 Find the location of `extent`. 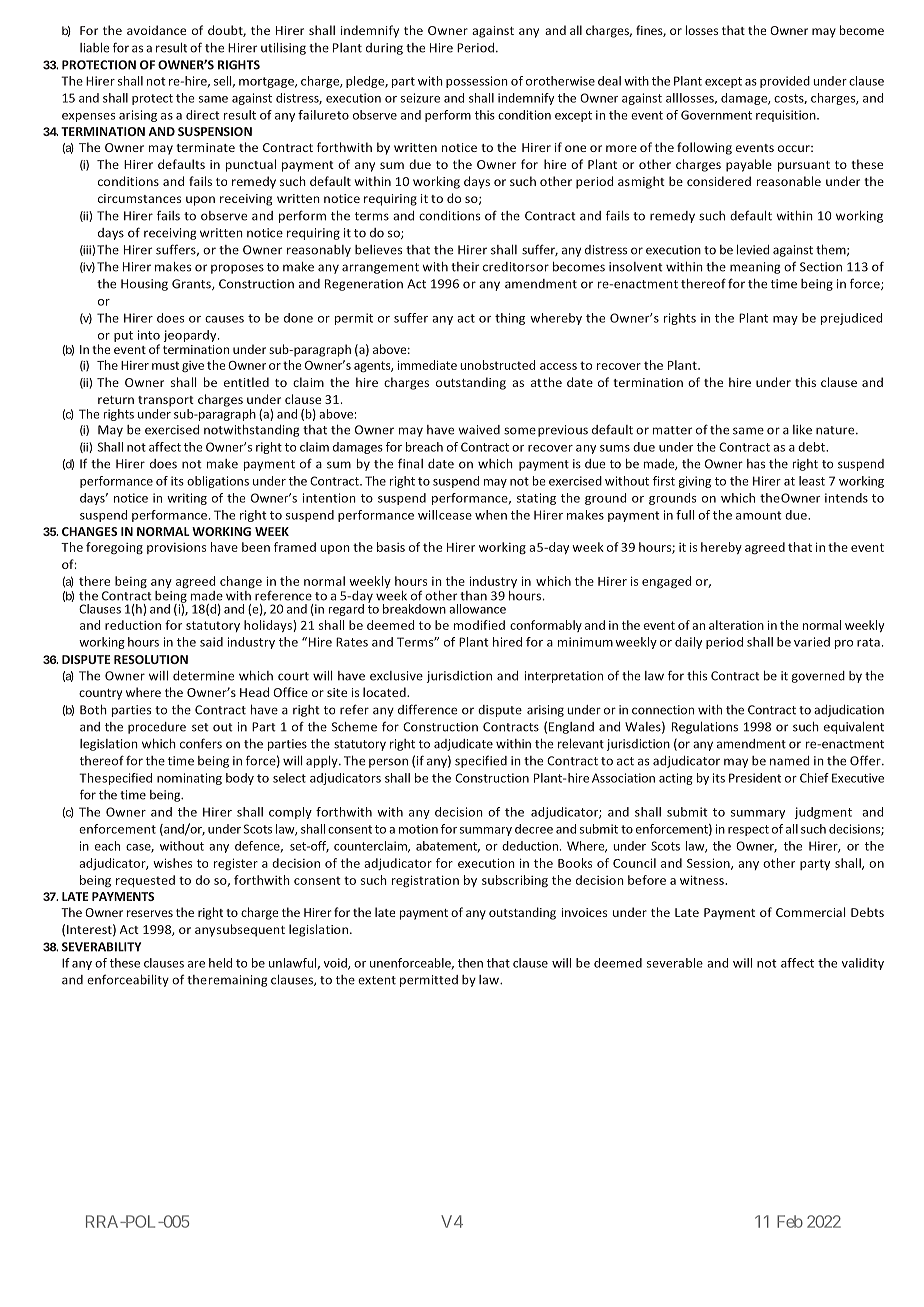

extent is located at coordinates (377, 980).
